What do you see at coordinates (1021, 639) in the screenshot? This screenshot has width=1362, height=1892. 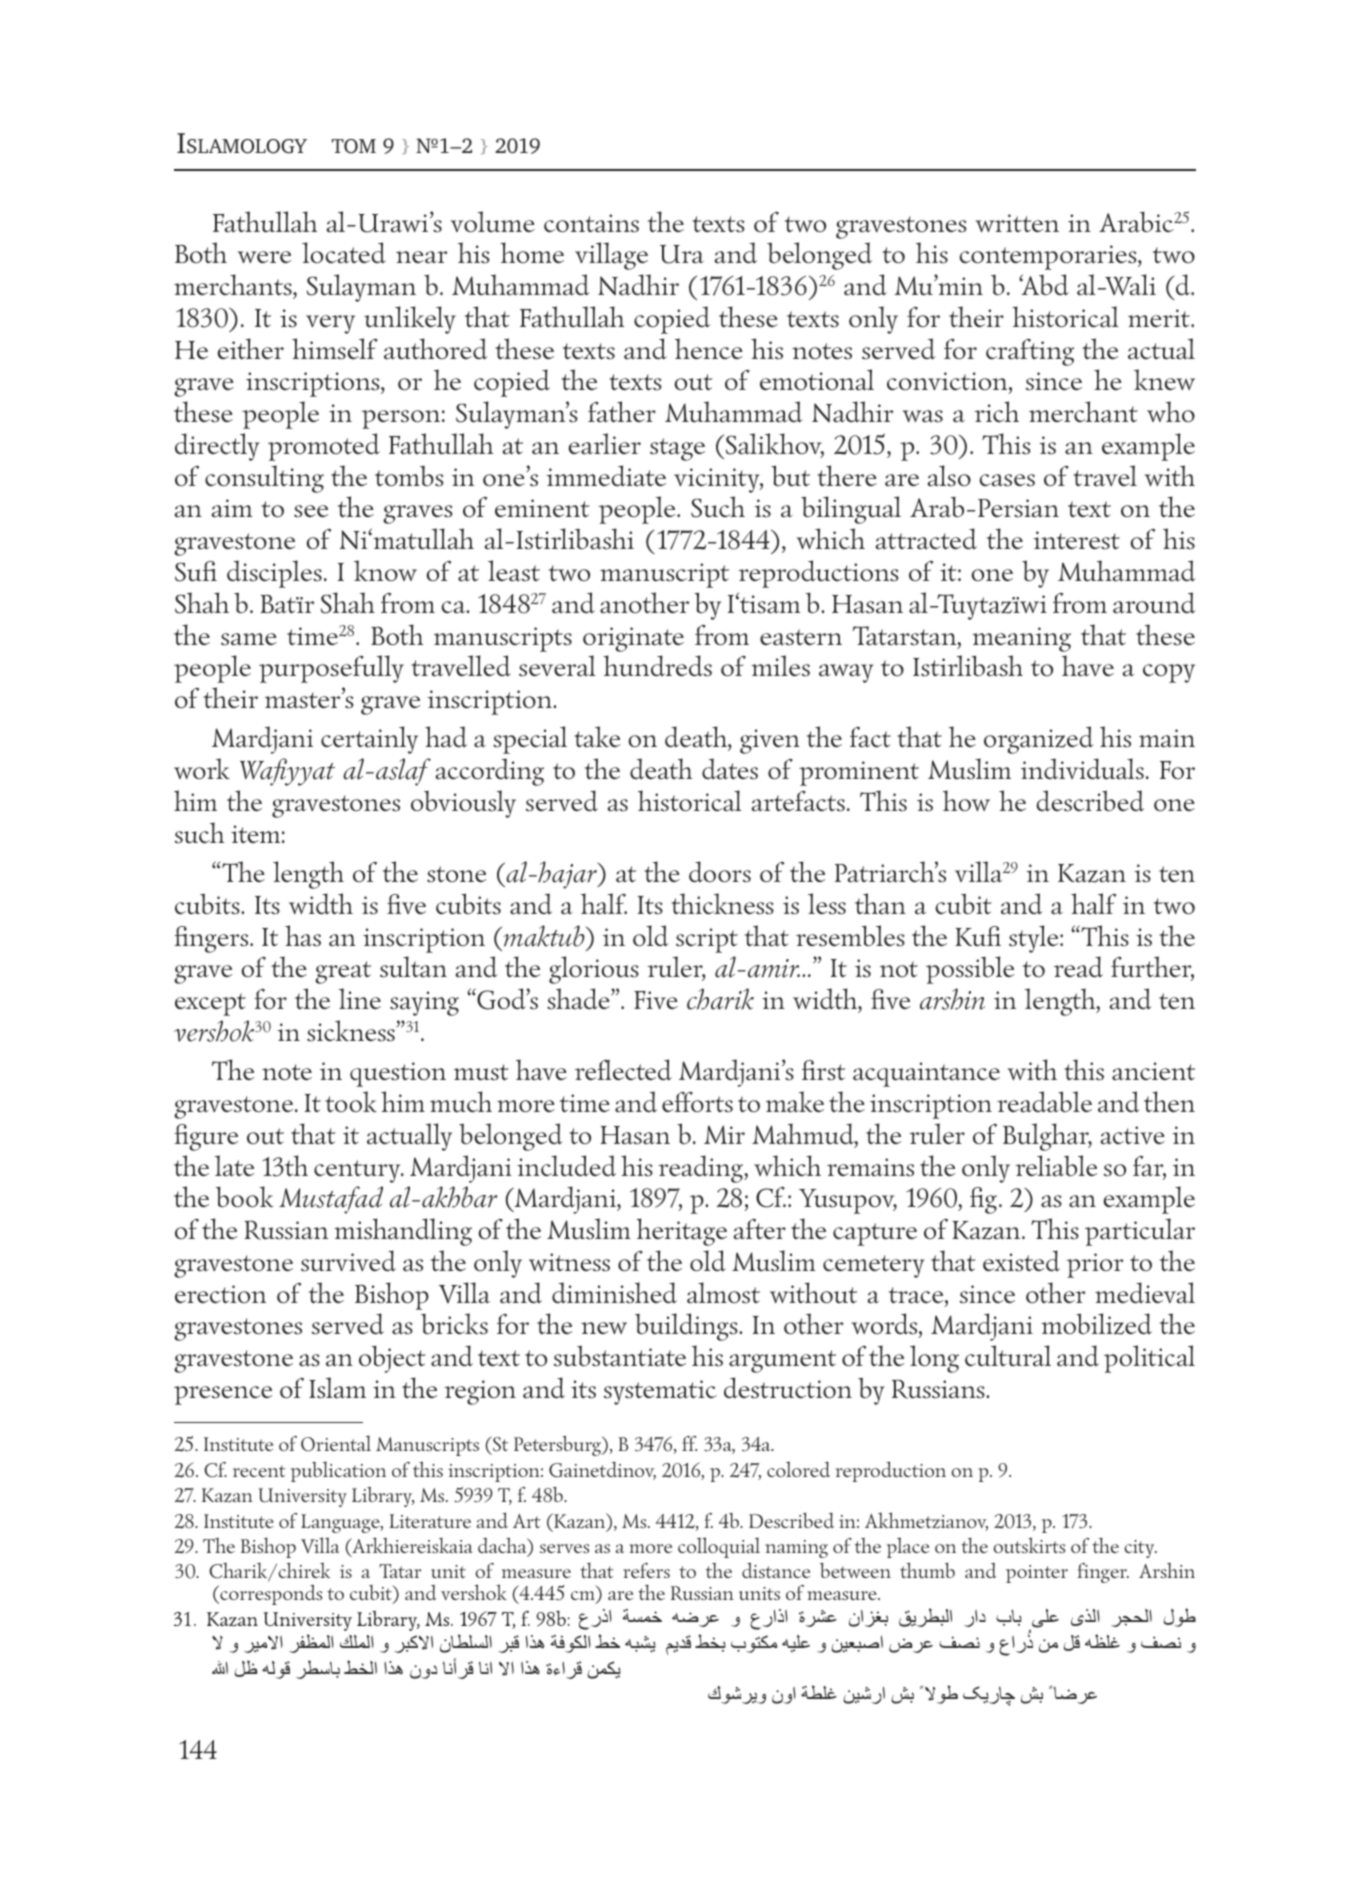 I see `meaning` at bounding box center [1021, 639].
